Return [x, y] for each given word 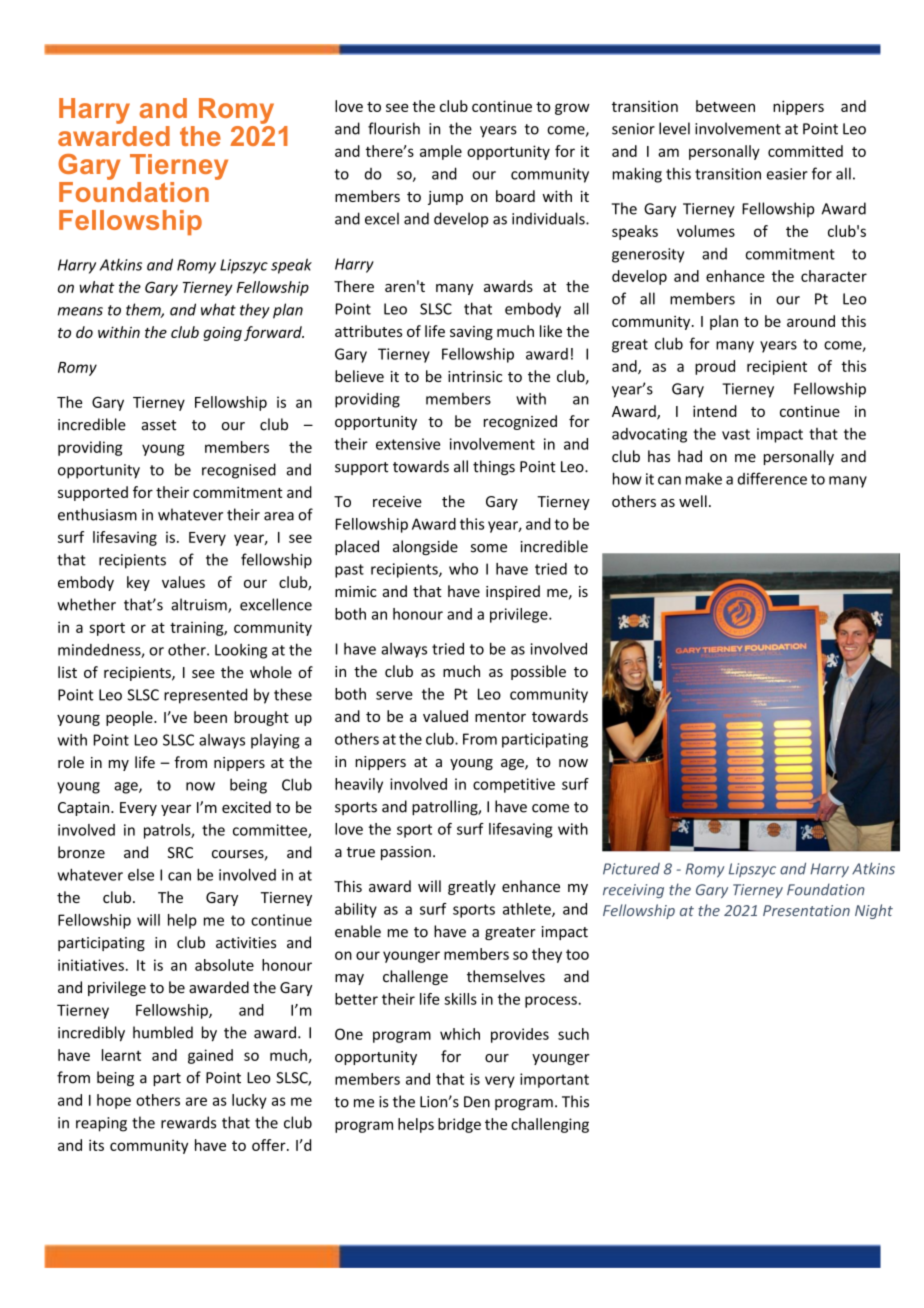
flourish [394, 128]
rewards [188, 1122]
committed [805, 151]
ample [441, 152]
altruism [200, 605]
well [693, 501]
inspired [513, 592]
